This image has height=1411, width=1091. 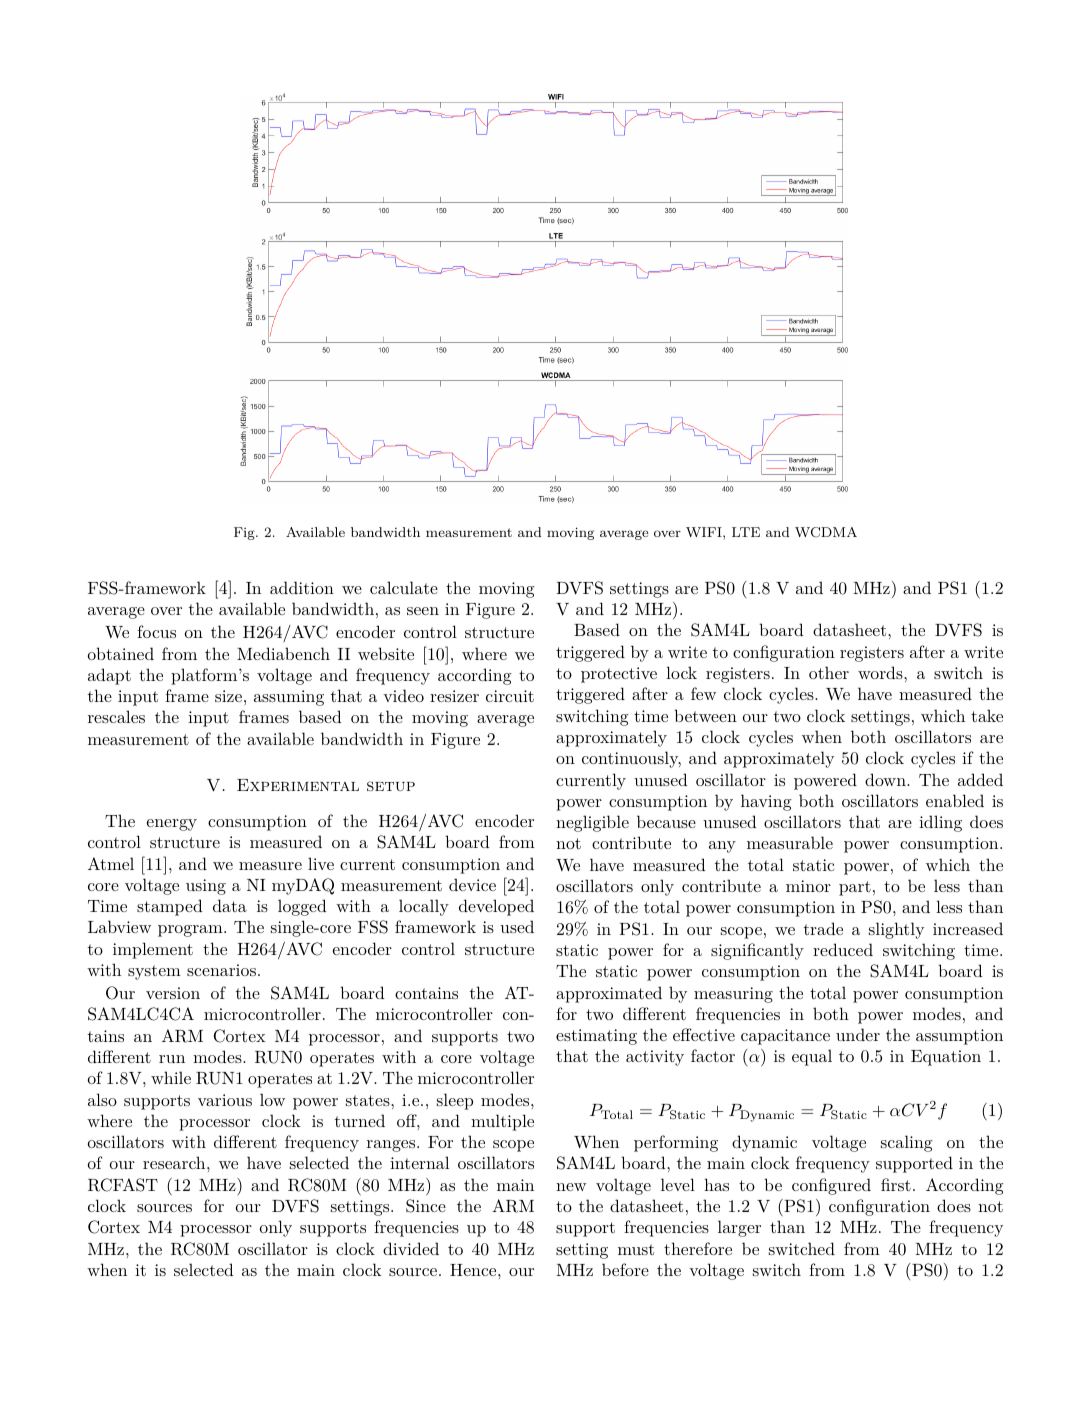 What do you see at coordinates (510, 696) in the image?
I see `circuit` at bounding box center [510, 696].
